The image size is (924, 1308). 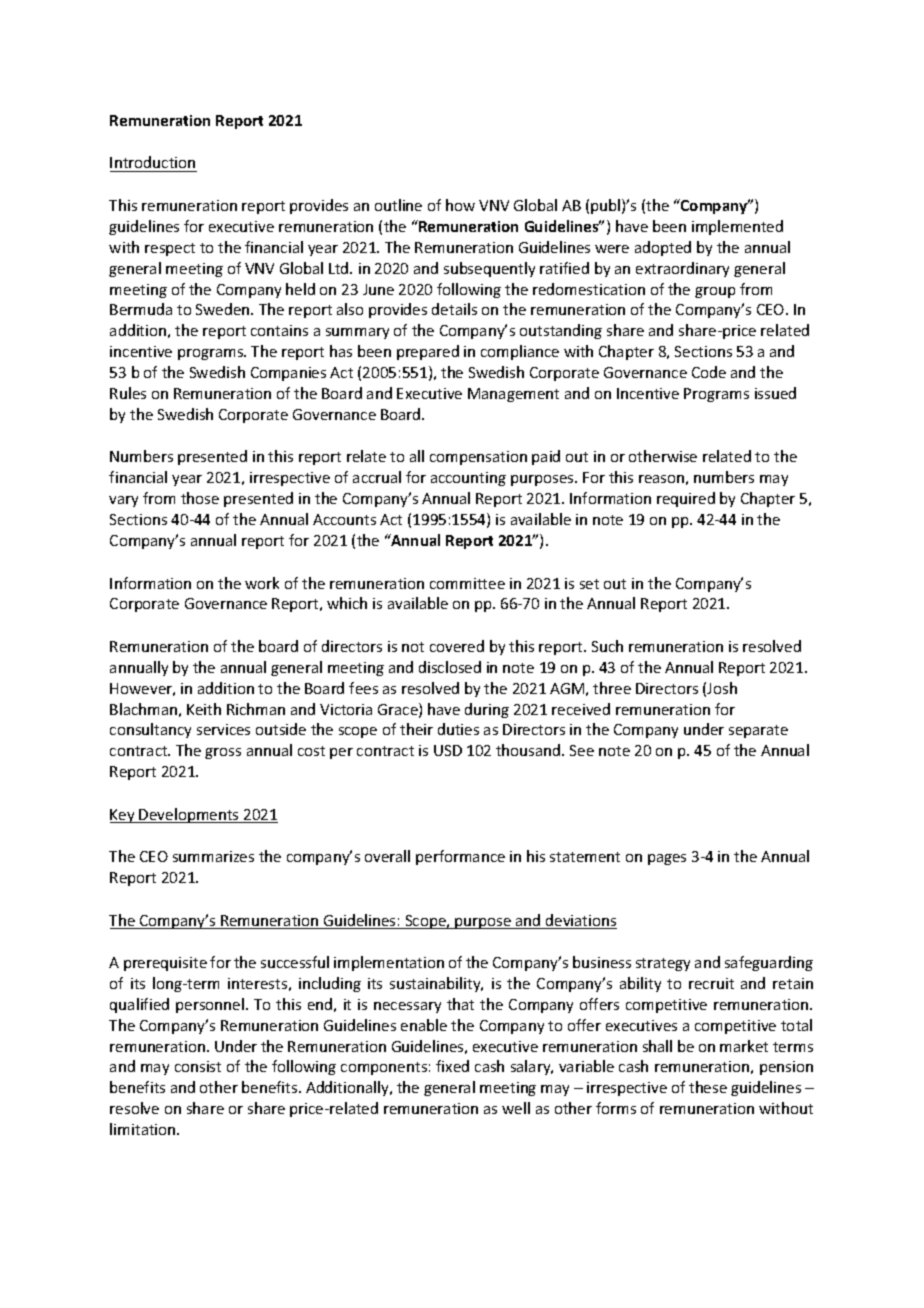 What do you see at coordinates (452, 1066) in the image?
I see `fixed` at bounding box center [452, 1066].
